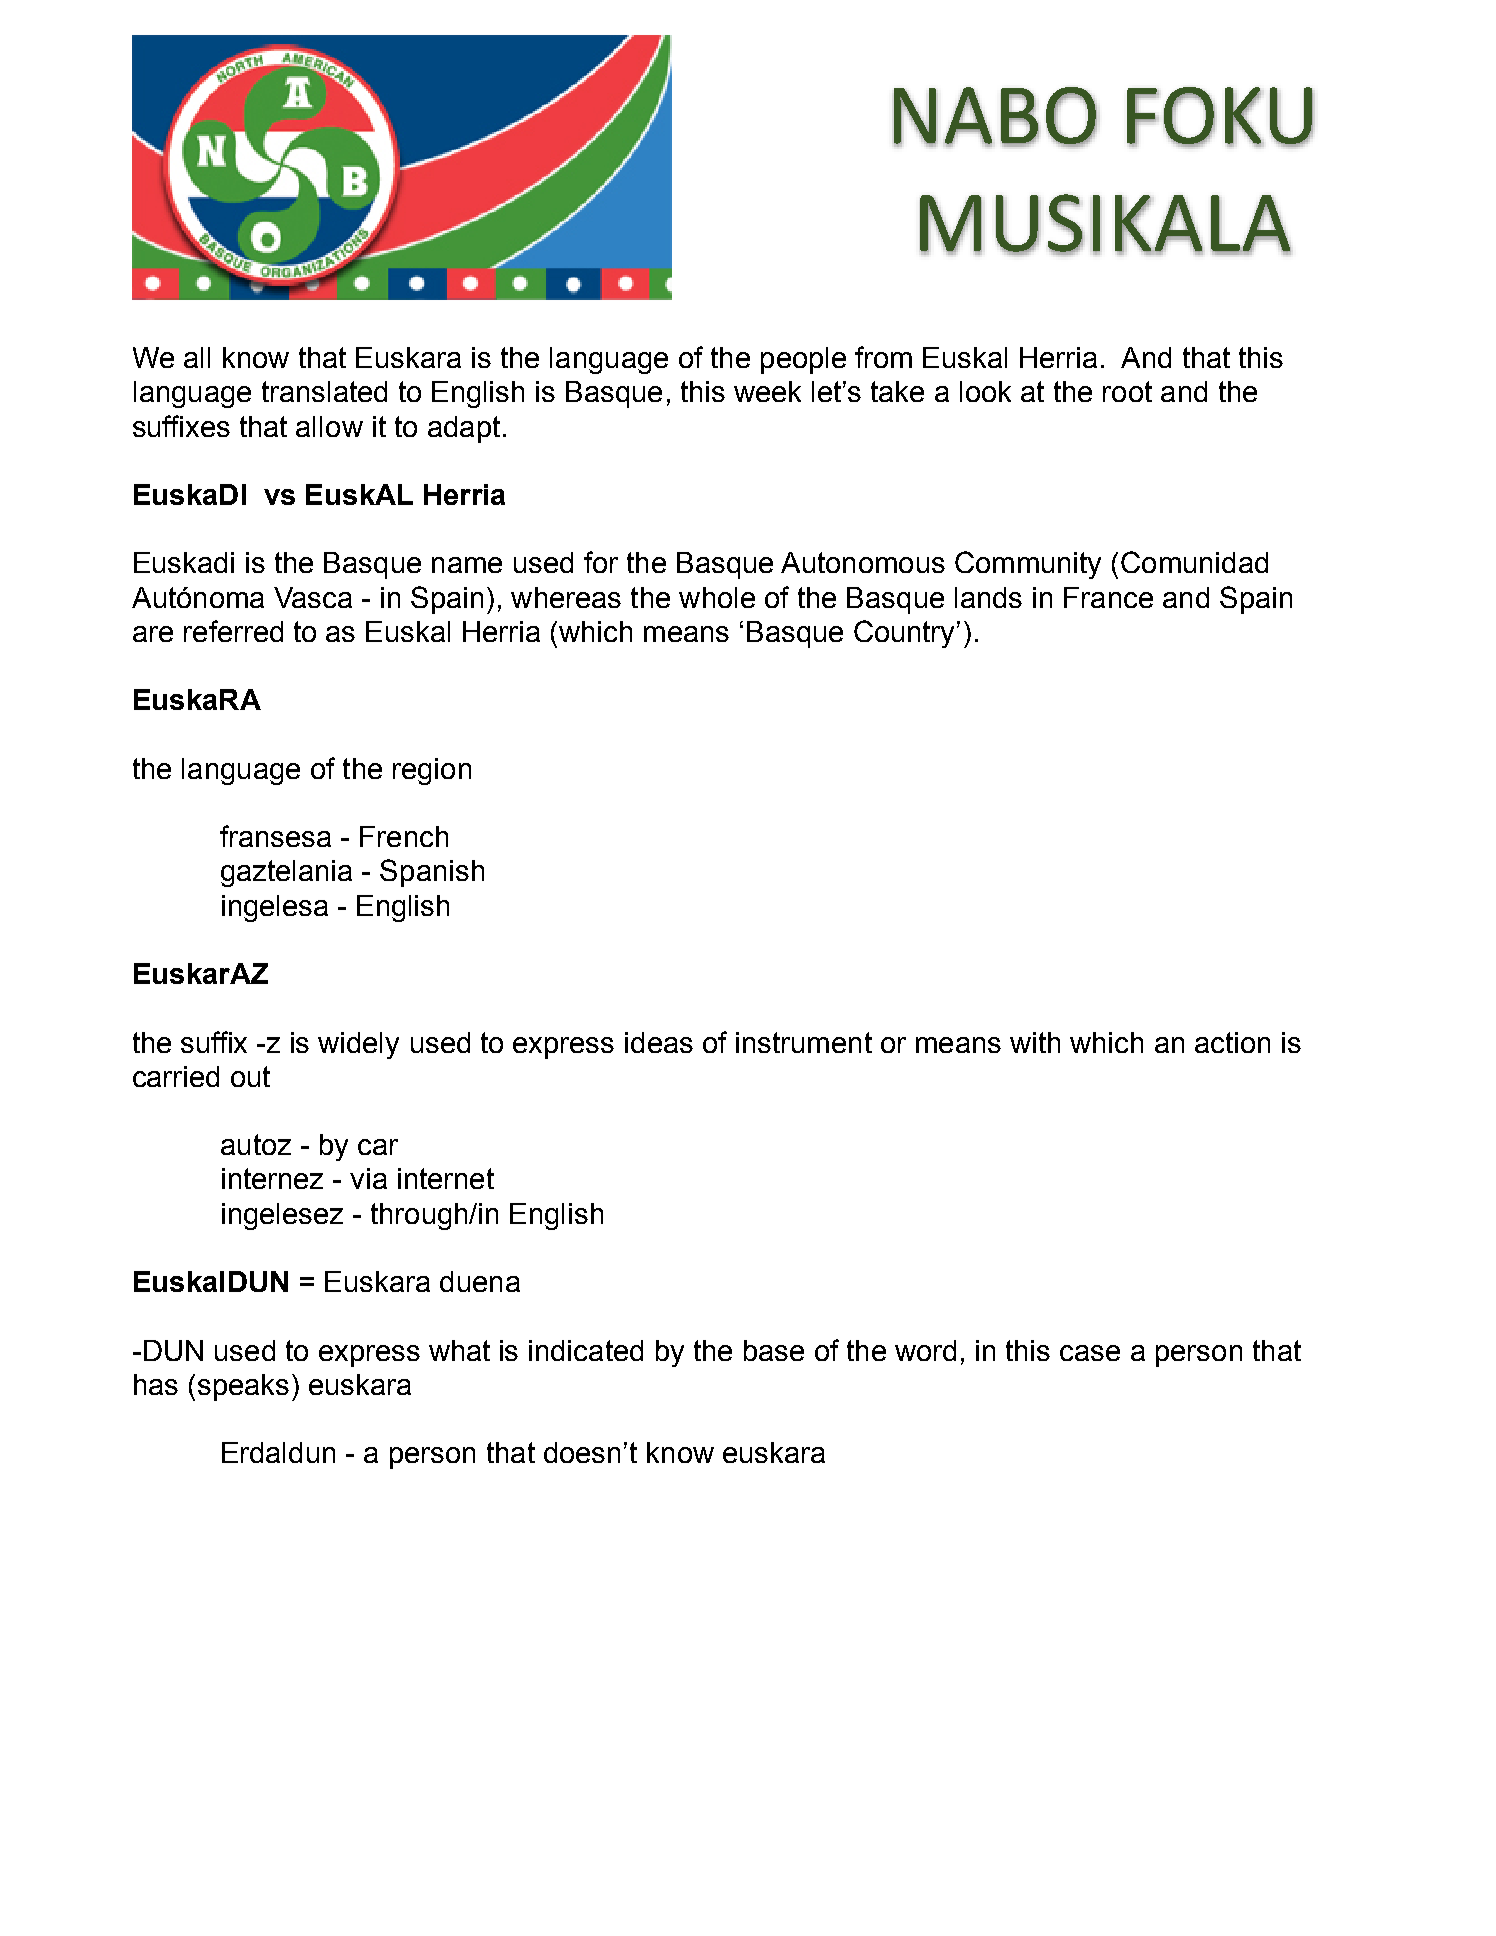 Image resolution: width=1496 pixels, height=1936 pixels. Describe the element at coordinates (659, 1042) in the screenshot. I see `ideas` at that location.
